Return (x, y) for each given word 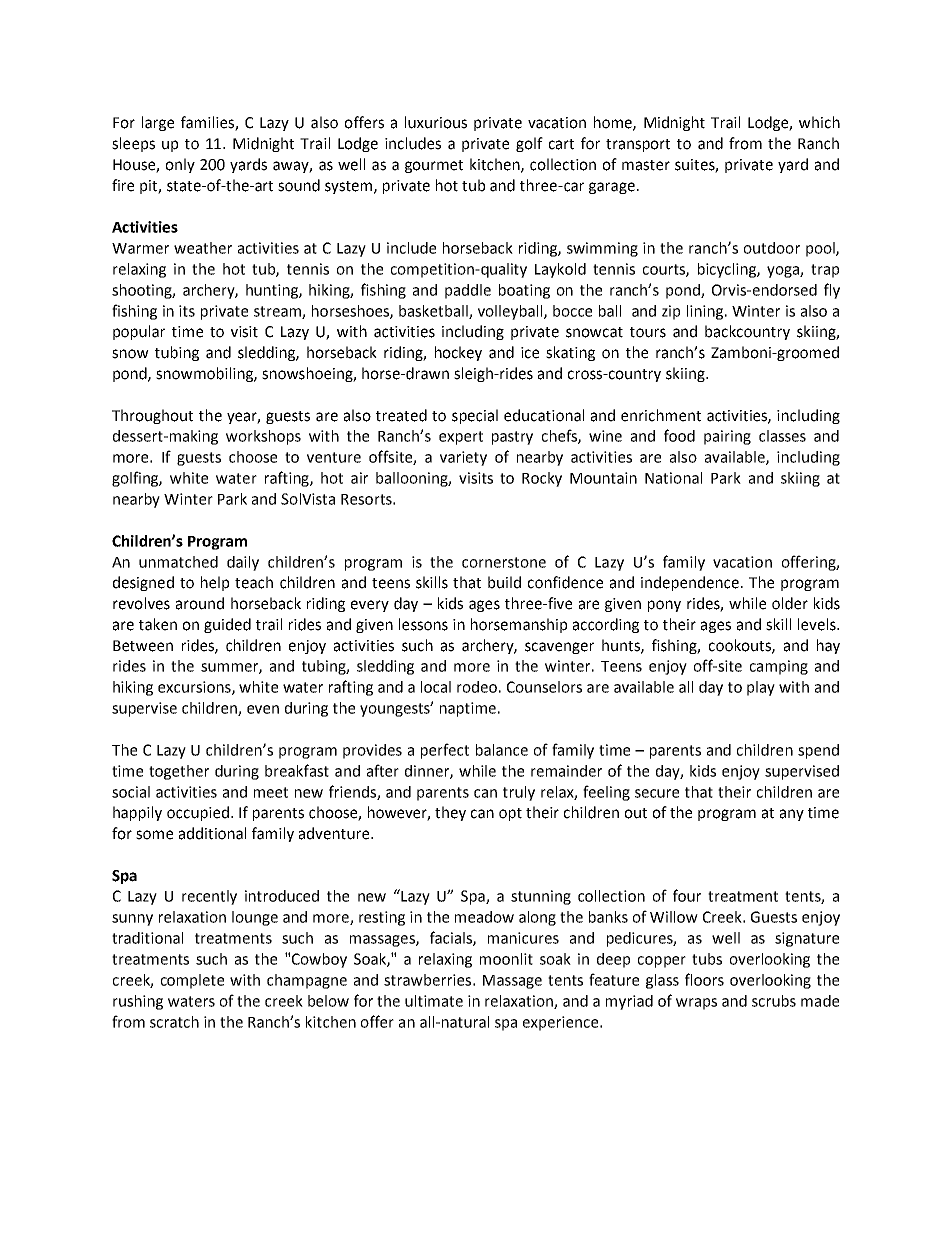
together (179, 772)
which (819, 122)
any (792, 815)
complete (192, 981)
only (180, 165)
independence (690, 583)
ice (530, 353)
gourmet (434, 166)
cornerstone (504, 562)
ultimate (434, 1001)
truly (519, 793)
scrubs (774, 1001)
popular (139, 332)
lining (705, 312)
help (215, 583)
